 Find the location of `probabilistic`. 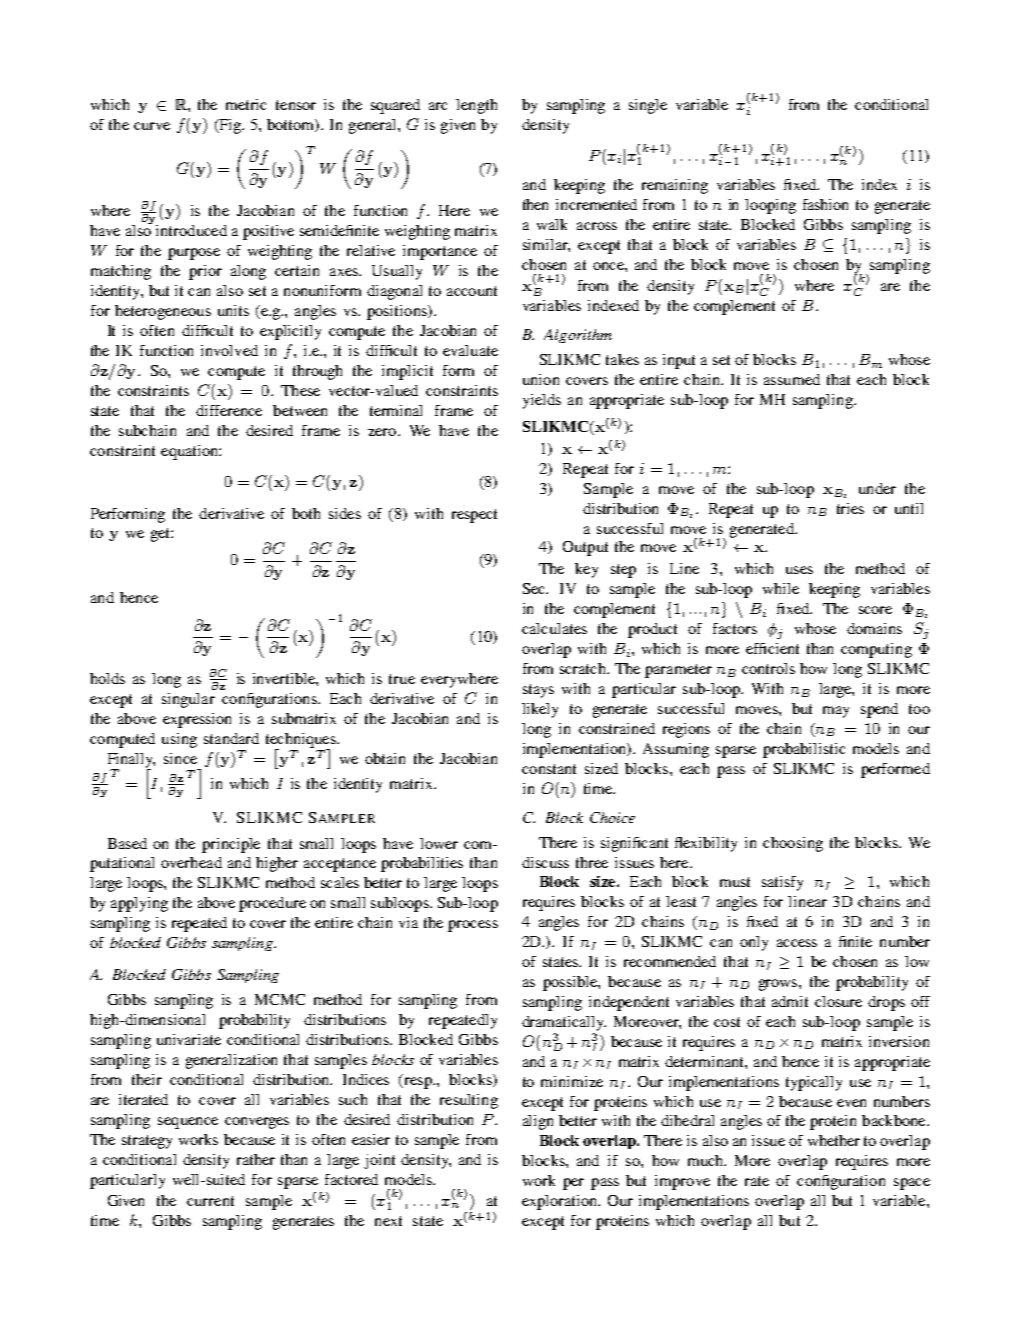

probabilistic is located at coordinates (804, 750).
